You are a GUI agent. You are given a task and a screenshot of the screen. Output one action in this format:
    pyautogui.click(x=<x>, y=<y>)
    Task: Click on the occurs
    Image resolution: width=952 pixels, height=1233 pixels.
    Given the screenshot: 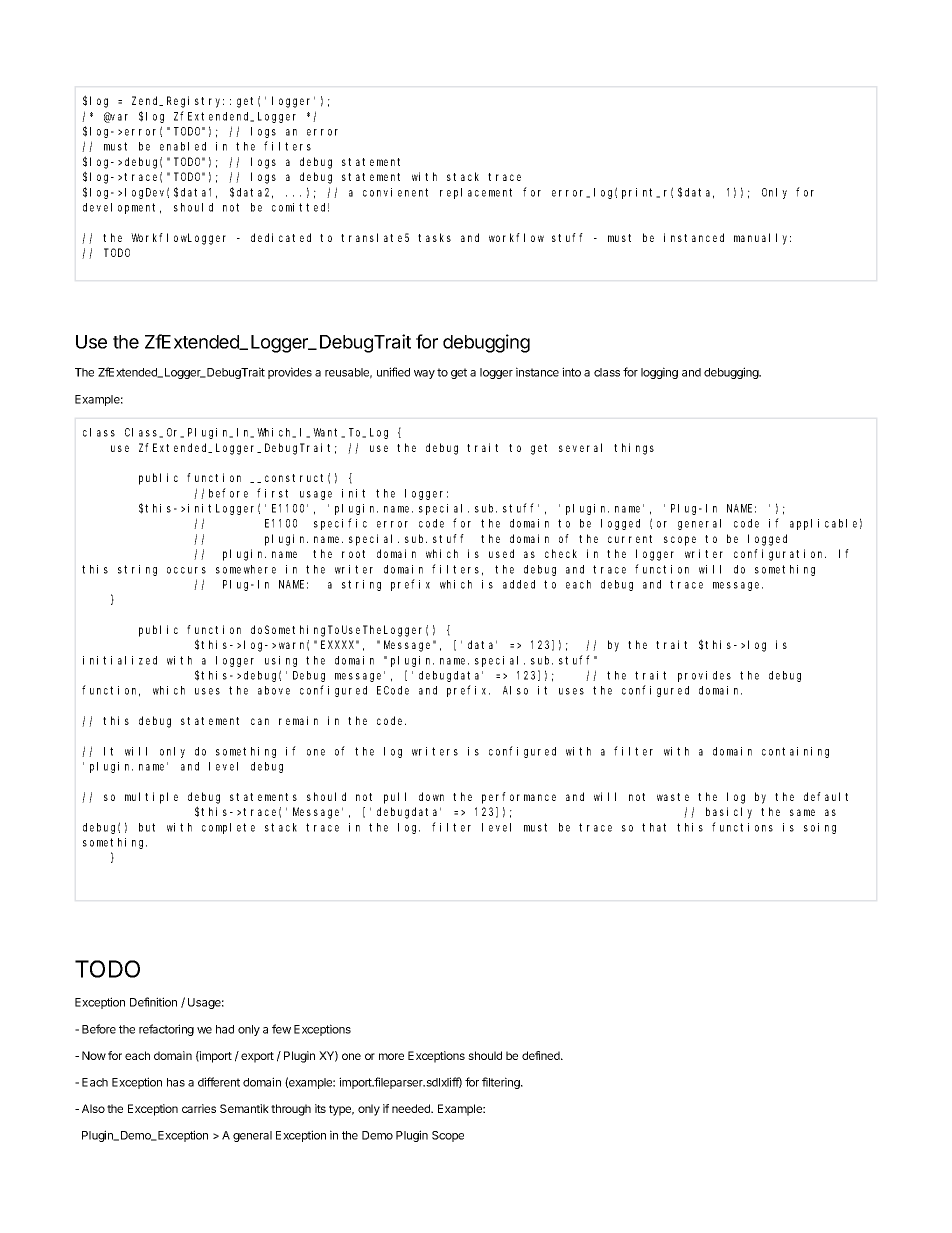 What is the action you would take?
    pyautogui.click(x=186, y=570)
